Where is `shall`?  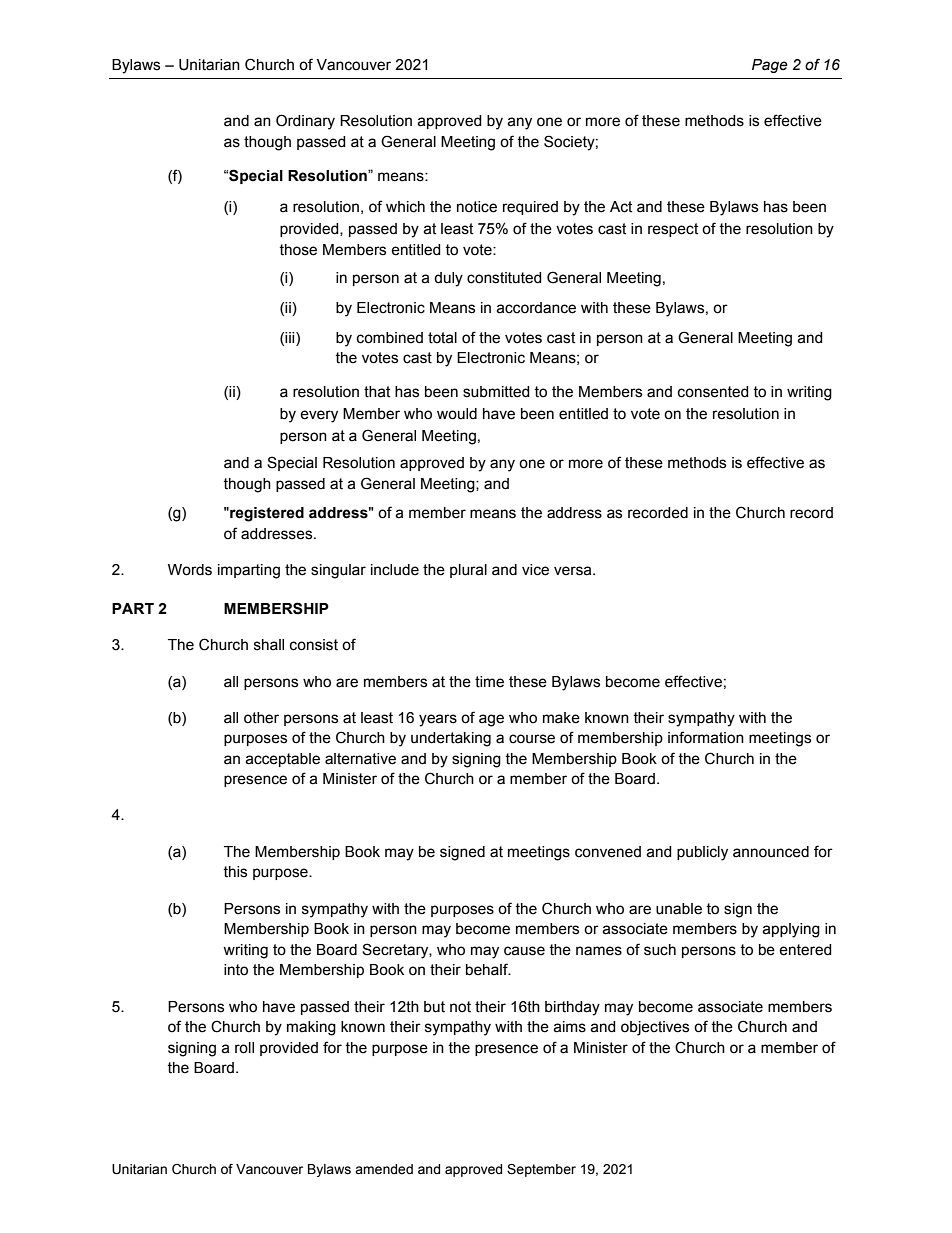
shall is located at coordinates (269, 645).
